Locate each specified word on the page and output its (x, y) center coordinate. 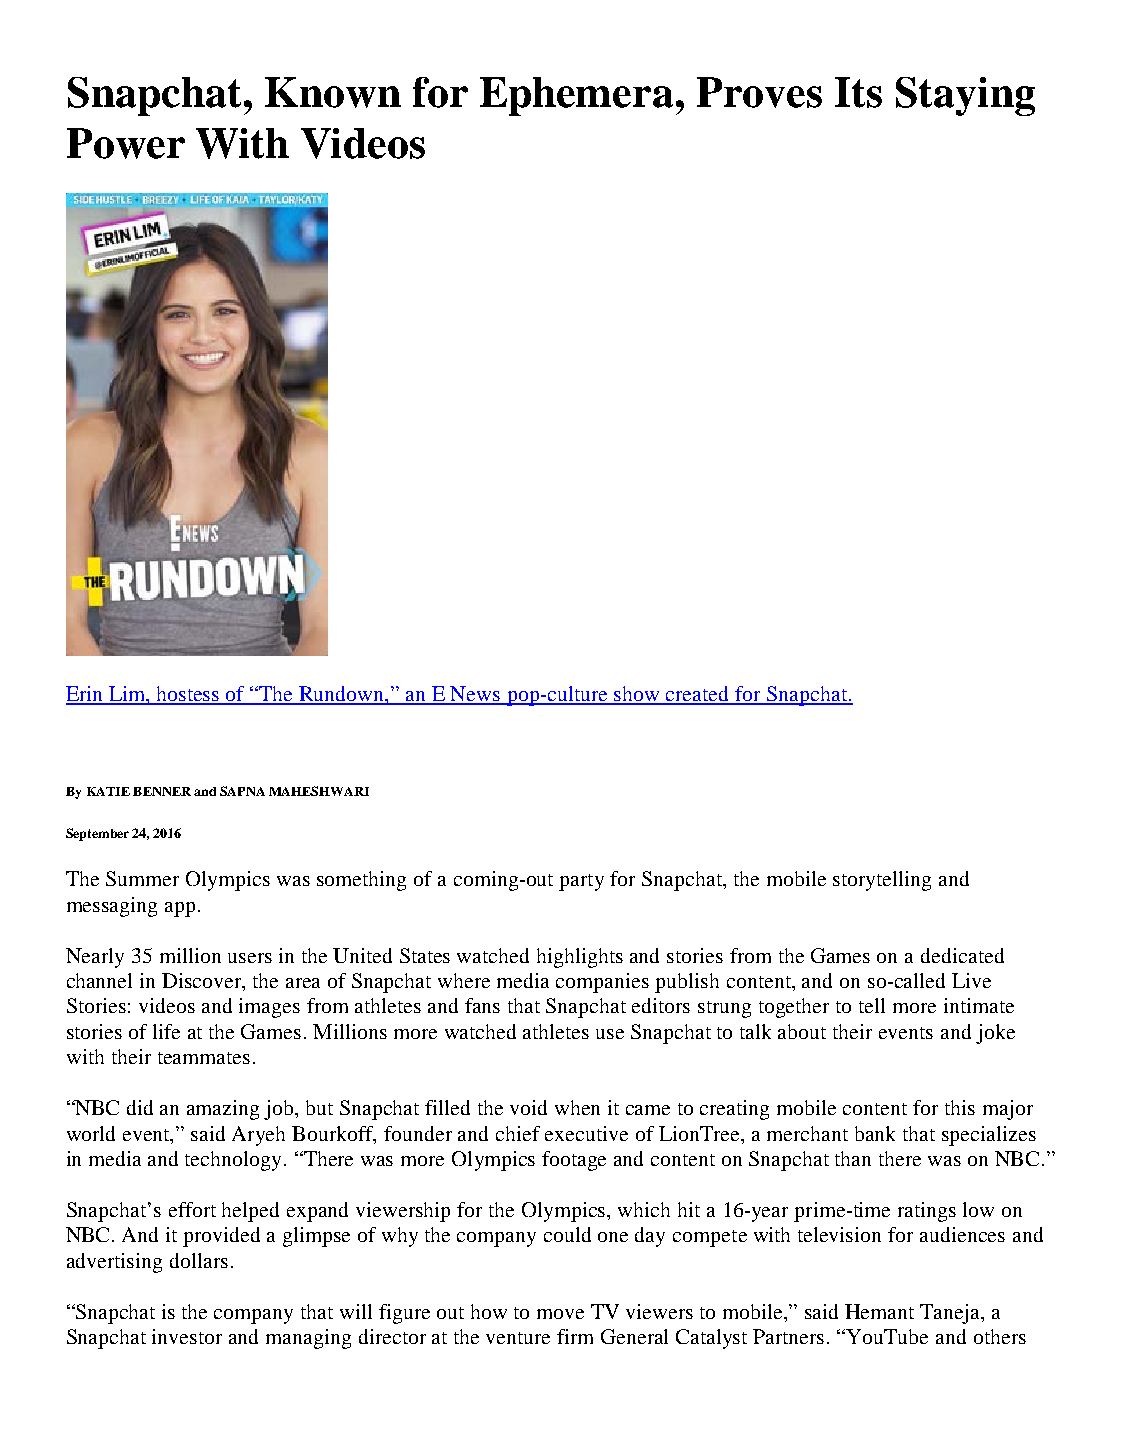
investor (187, 1336)
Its (858, 92)
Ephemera (576, 96)
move (560, 1314)
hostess (188, 695)
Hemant (879, 1311)
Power (126, 143)
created (698, 695)
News (476, 695)
